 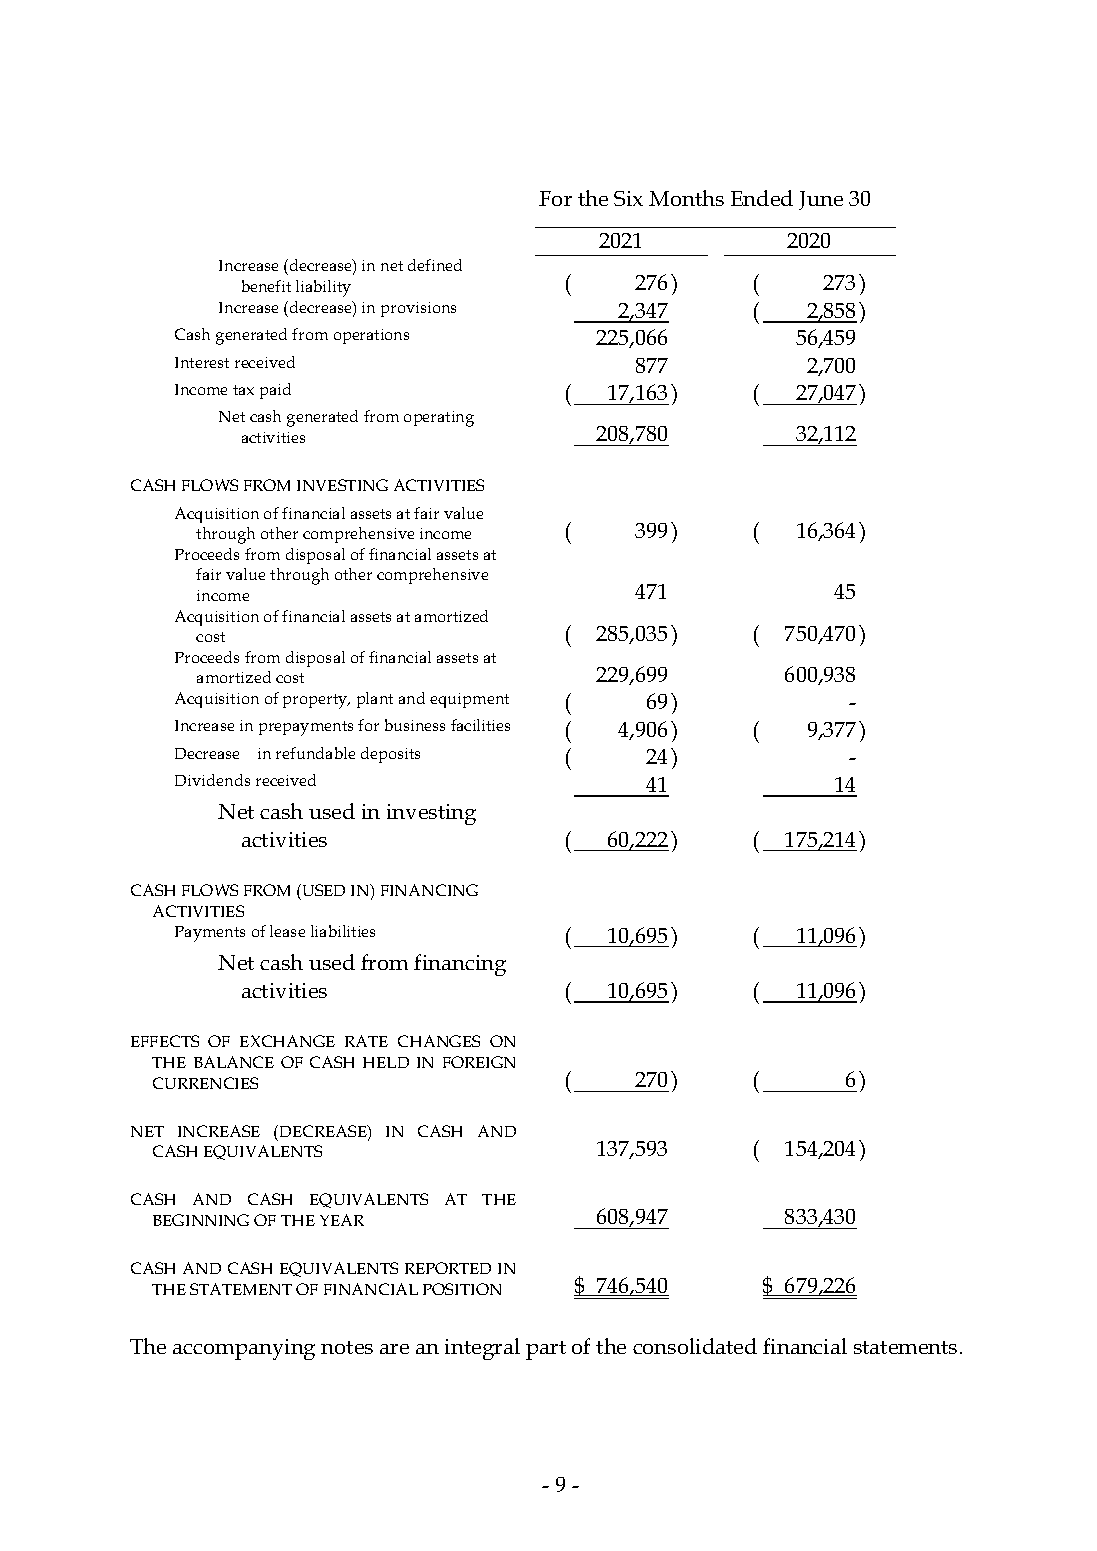 I want to click on accompanying, so click(x=244, y=1349).
